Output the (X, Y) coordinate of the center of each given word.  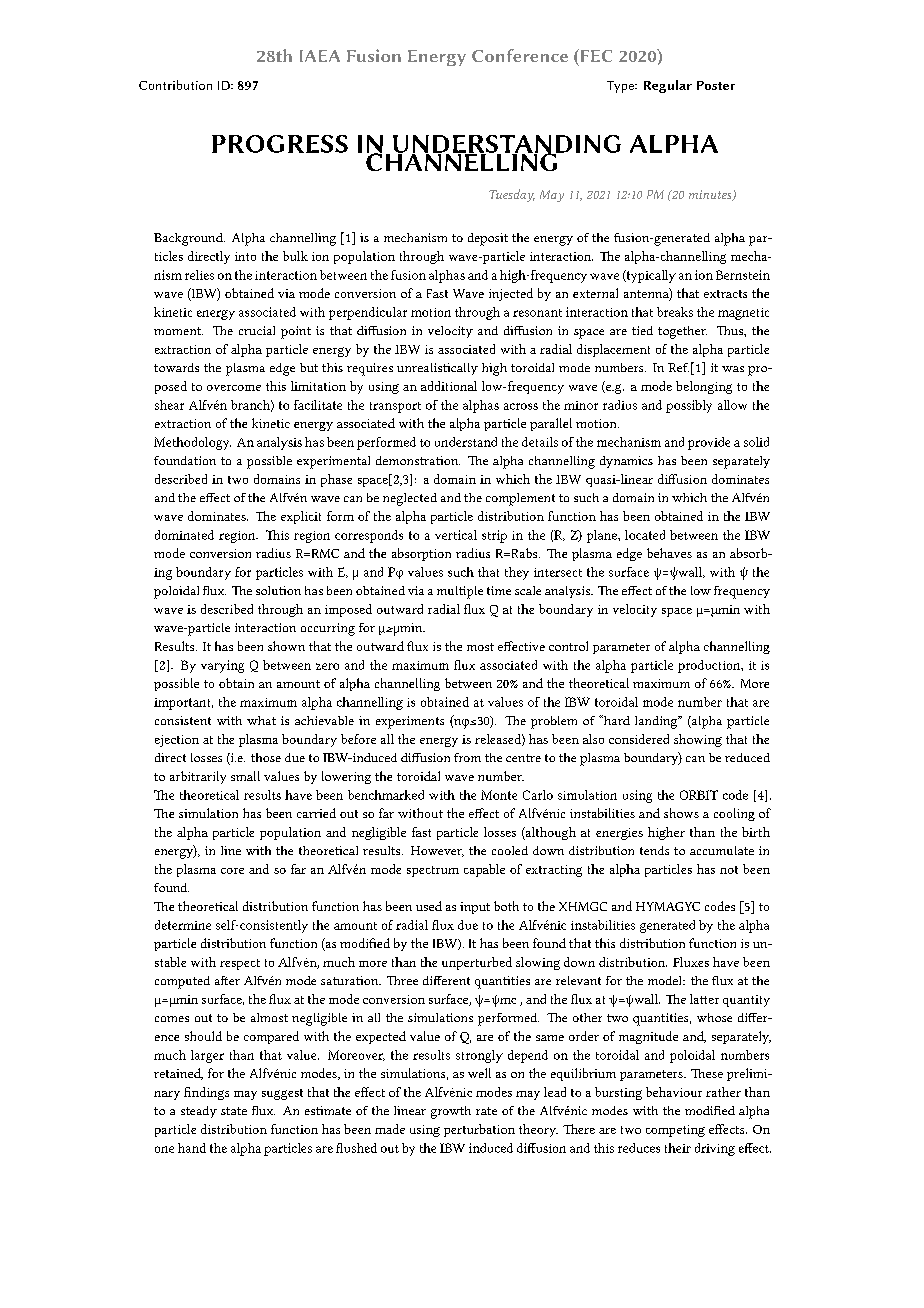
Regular (668, 86)
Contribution (175, 85)
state (234, 1111)
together (682, 332)
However (437, 851)
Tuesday (512, 195)
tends (654, 850)
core (232, 871)
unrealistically (437, 369)
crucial (257, 330)
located (645, 535)
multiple (460, 592)
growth (451, 1112)
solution (278, 590)
